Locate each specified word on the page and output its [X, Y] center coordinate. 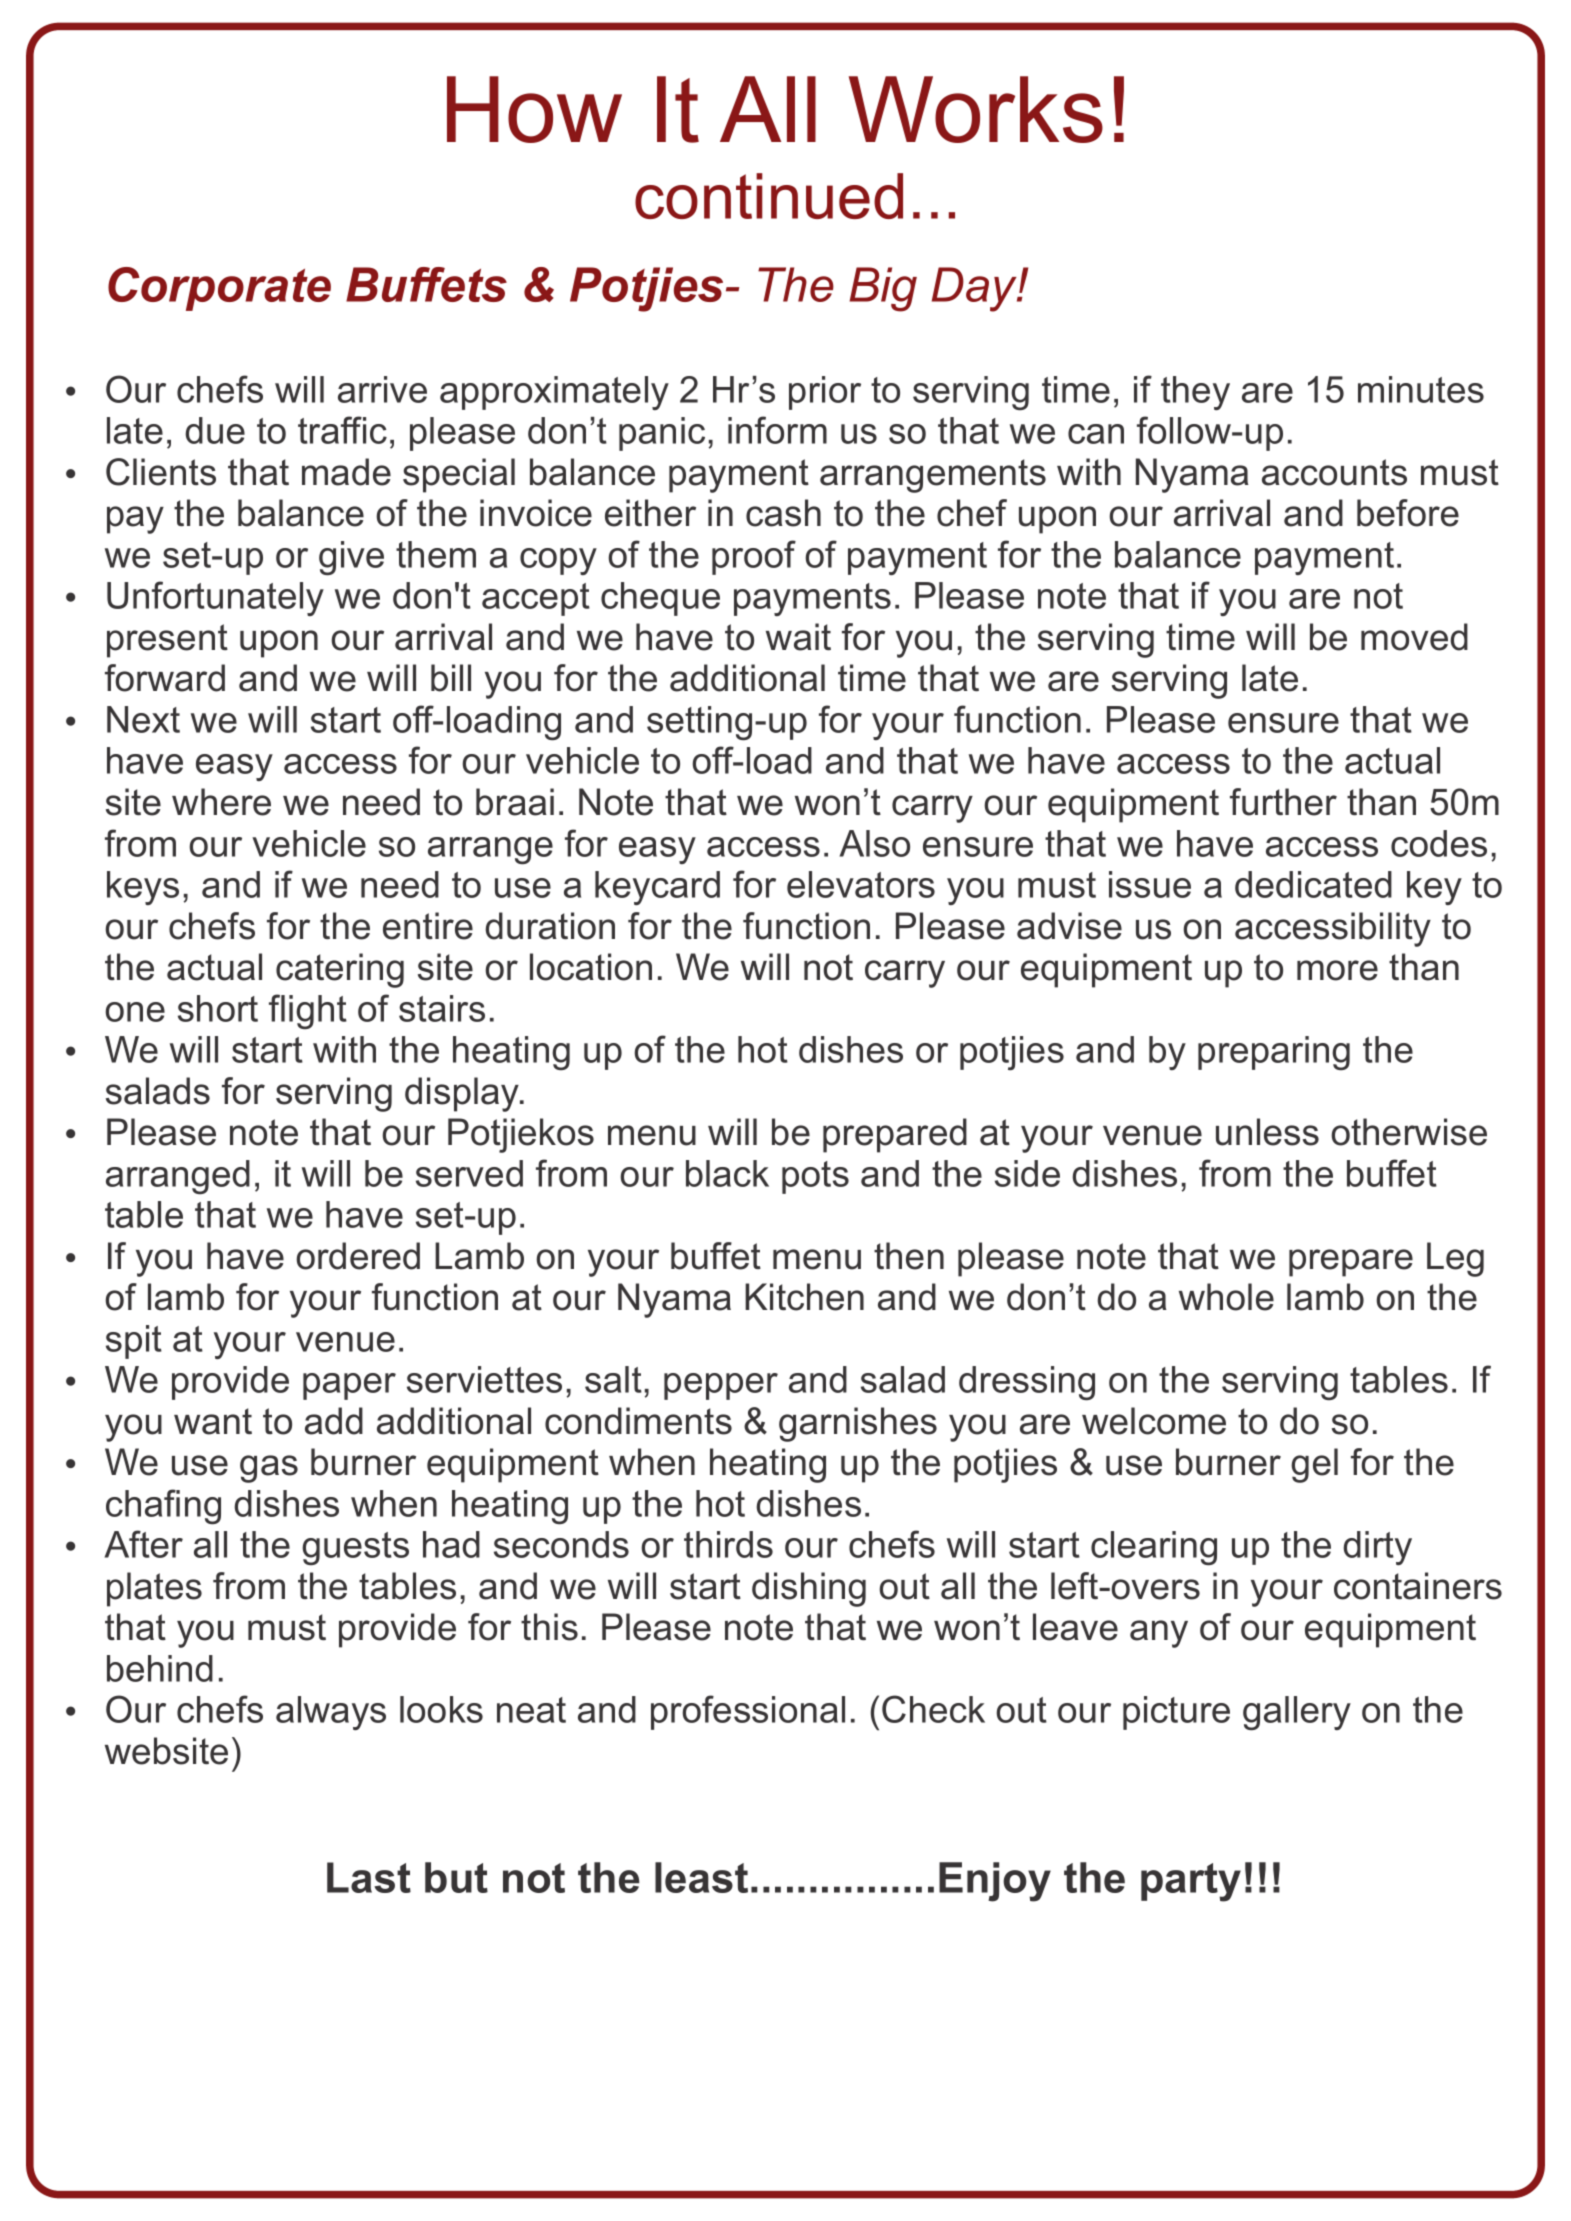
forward [165, 678]
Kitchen [804, 1297]
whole [1226, 1297]
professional [748, 1712]
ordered [358, 1256]
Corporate [219, 289]
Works [976, 109]
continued [769, 196]
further [1283, 802]
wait [798, 637]
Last [369, 1877]
